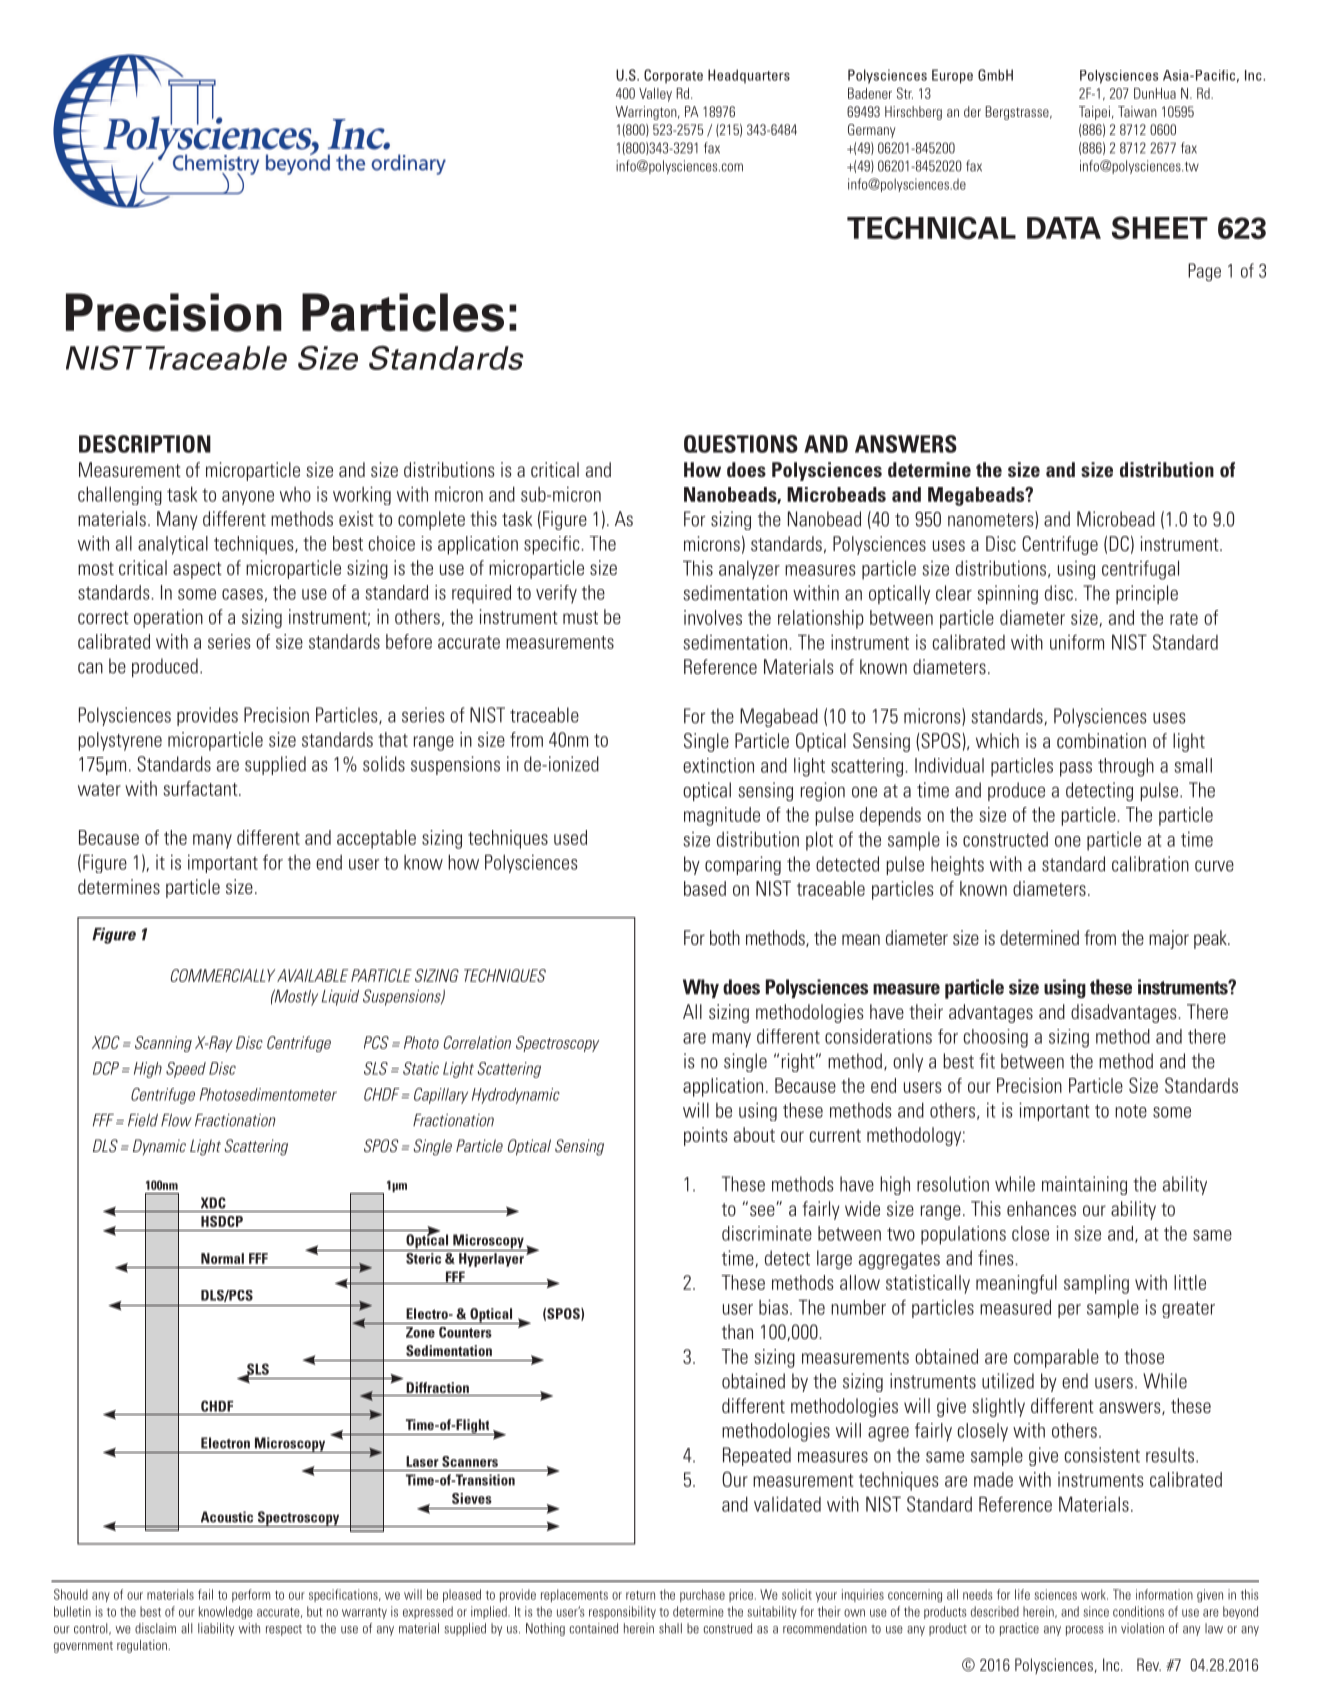  Describe the element at coordinates (705, 888) in the screenshot. I see `based` at that location.
